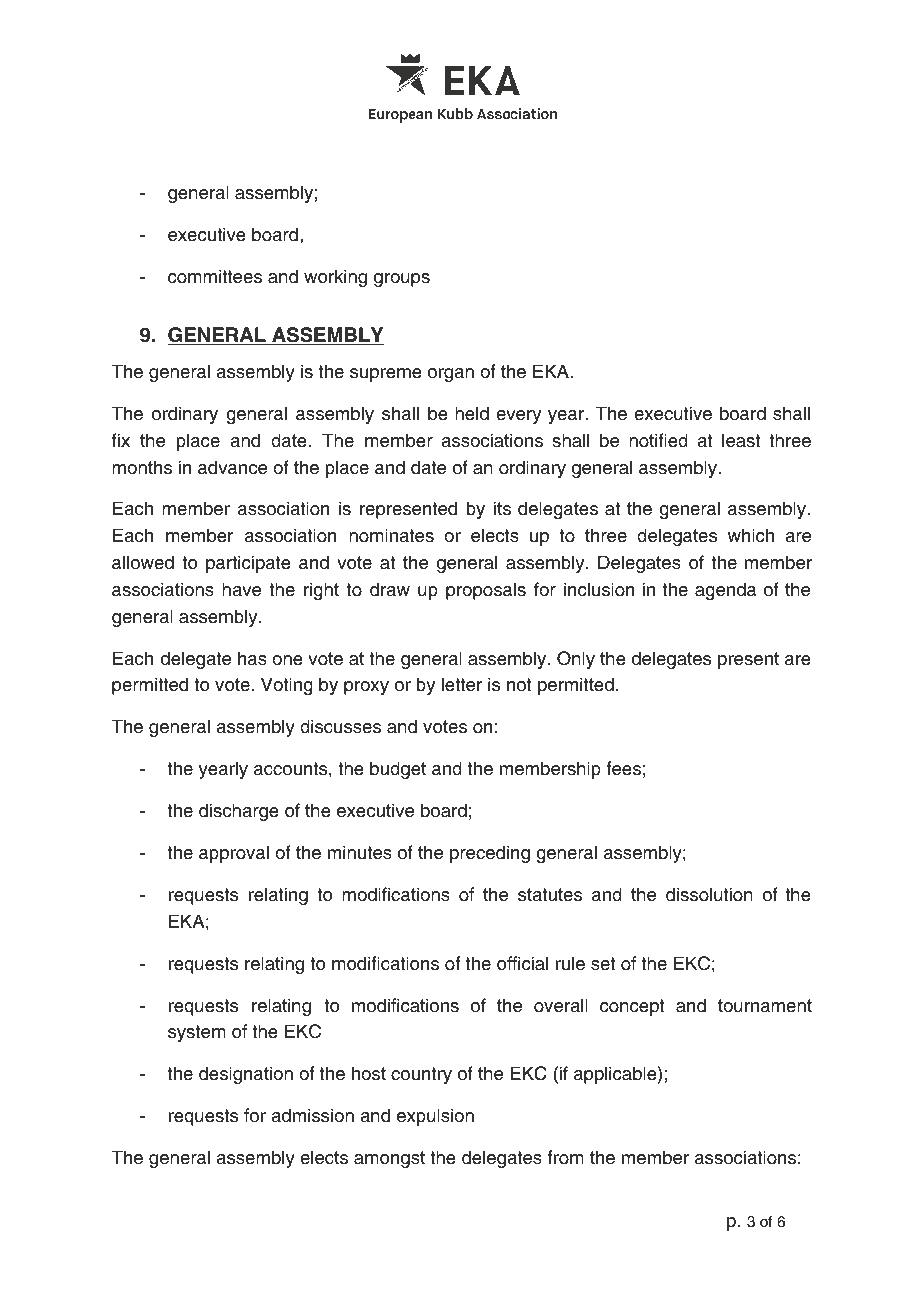 The height and width of the document is (1308, 924). Describe the element at coordinates (246, 1075) in the document. I see `designation` at that location.
